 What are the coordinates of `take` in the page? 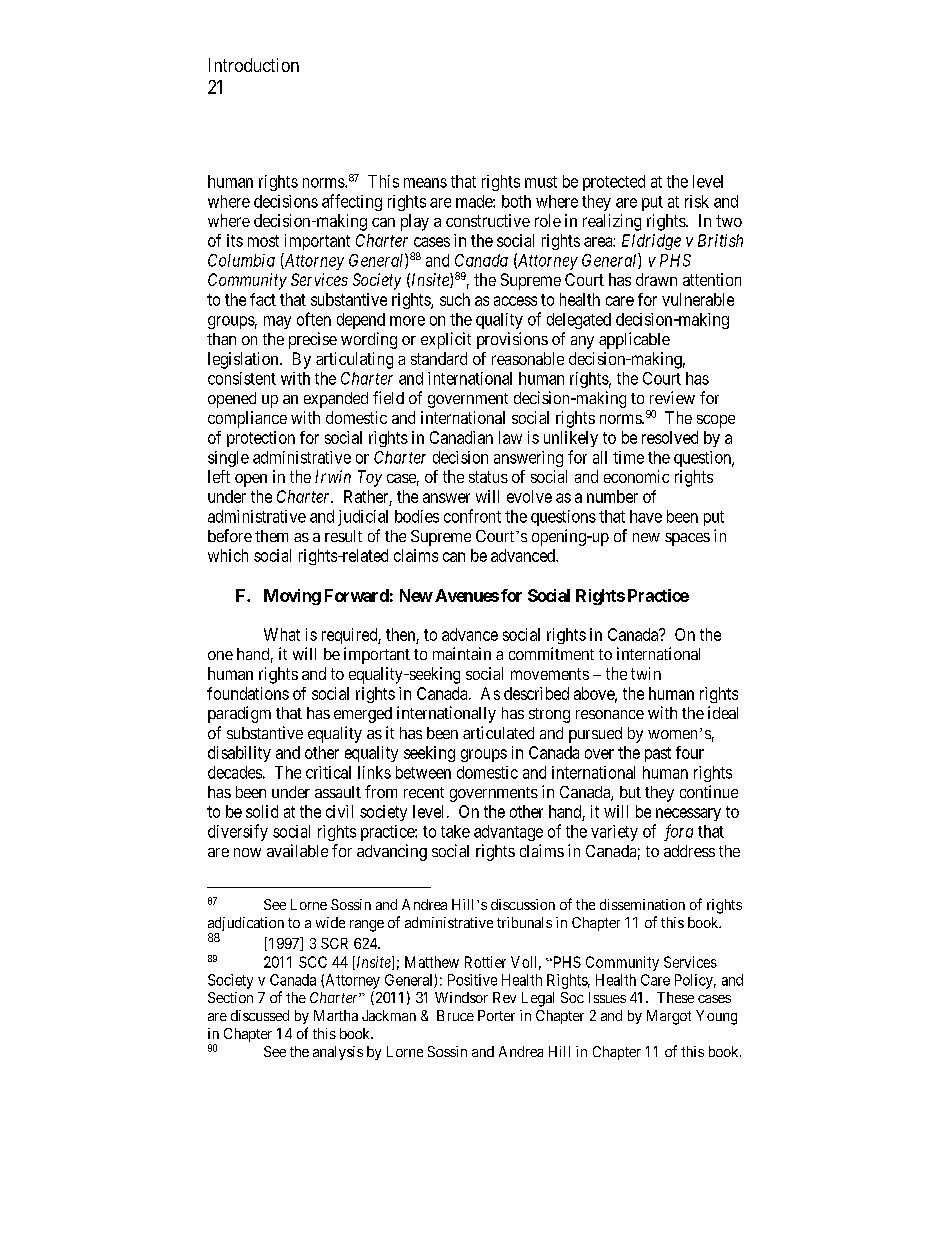 It's located at (455, 831).
